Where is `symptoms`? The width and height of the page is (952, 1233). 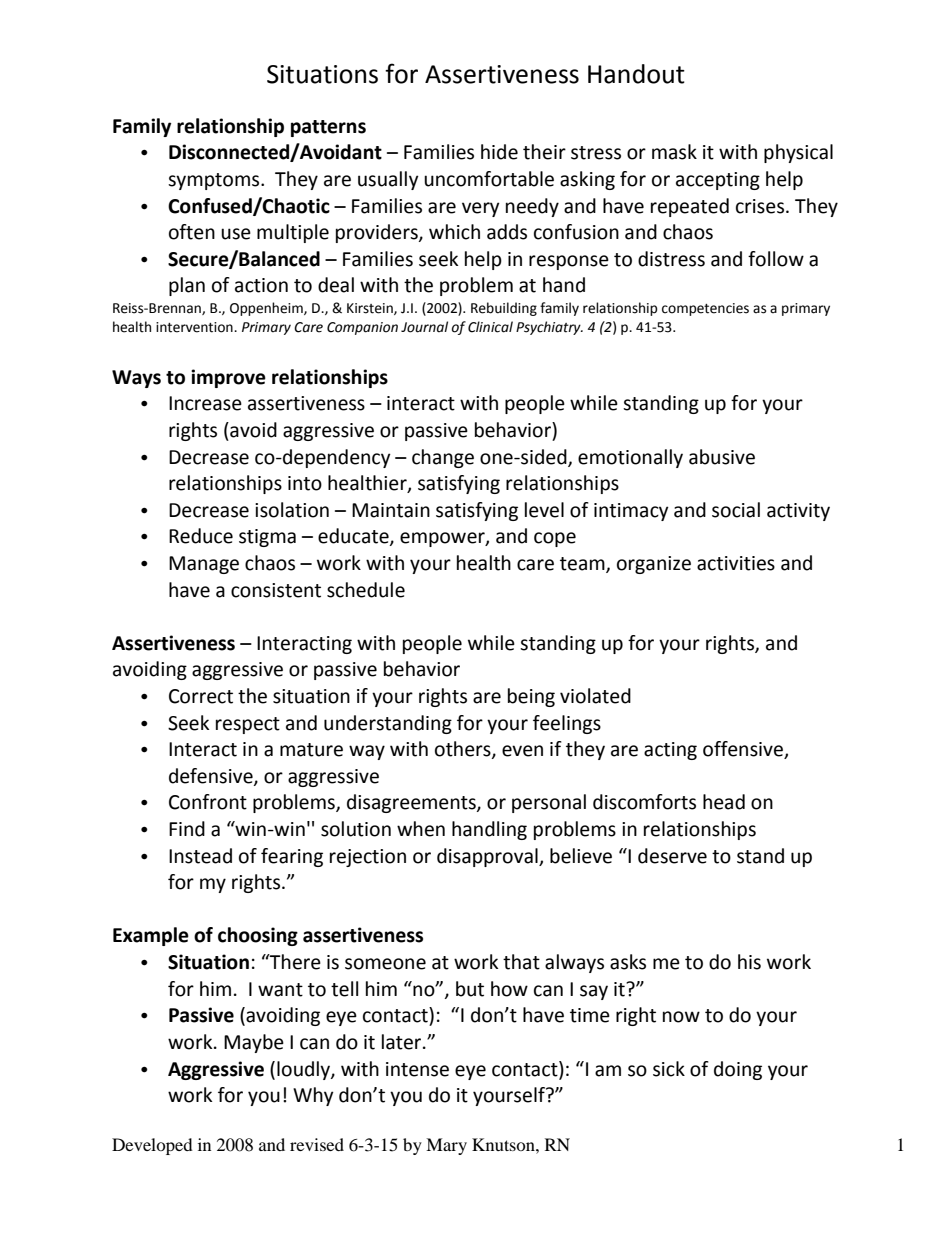 symptoms is located at coordinates (215, 181).
